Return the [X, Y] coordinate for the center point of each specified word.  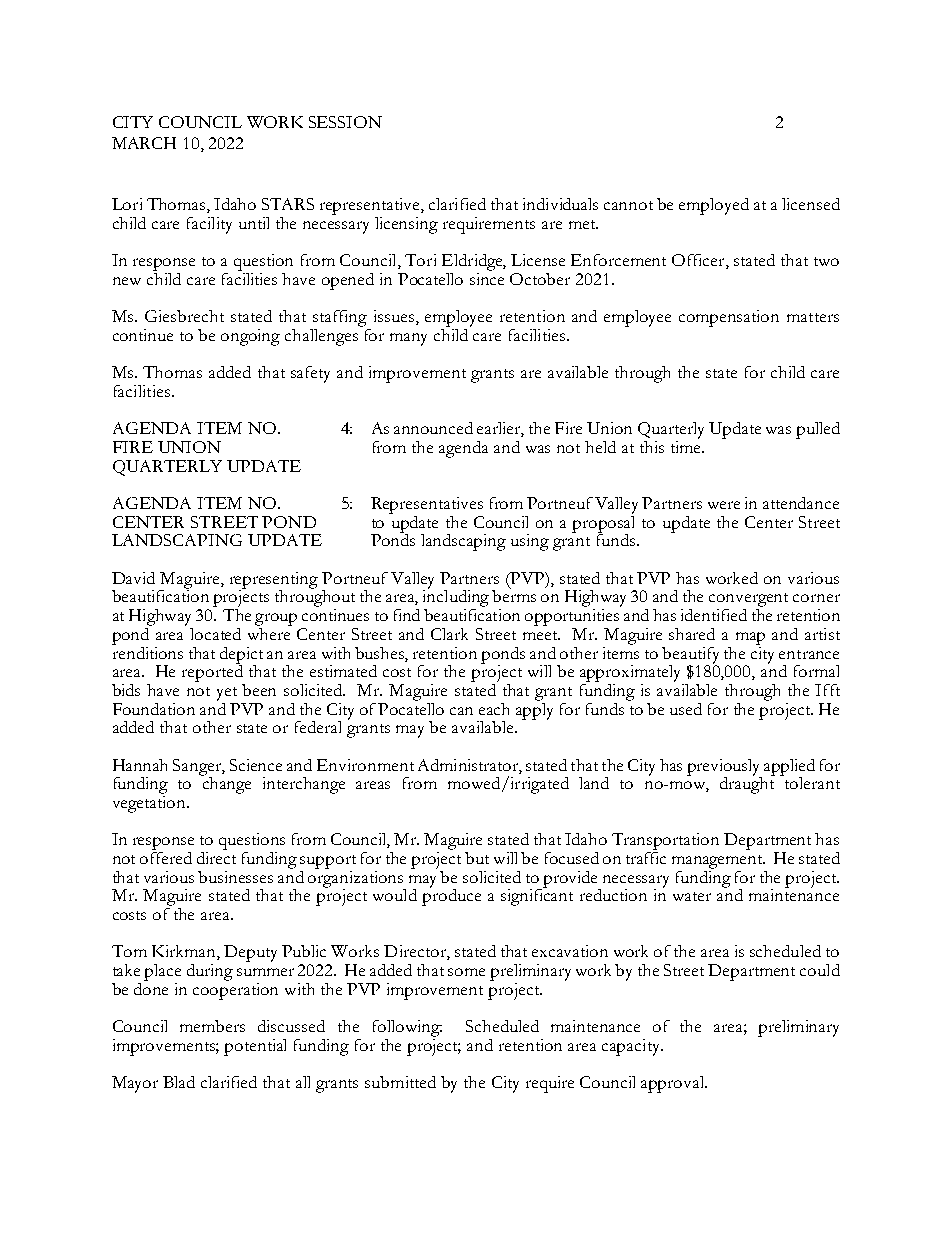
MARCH [144, 143]
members [212, 1026]
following [407, 1028]
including [456, 599]
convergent [748, 601]
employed [714, 206]
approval [674, 1084]
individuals [560, 204]
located [215, 634]
